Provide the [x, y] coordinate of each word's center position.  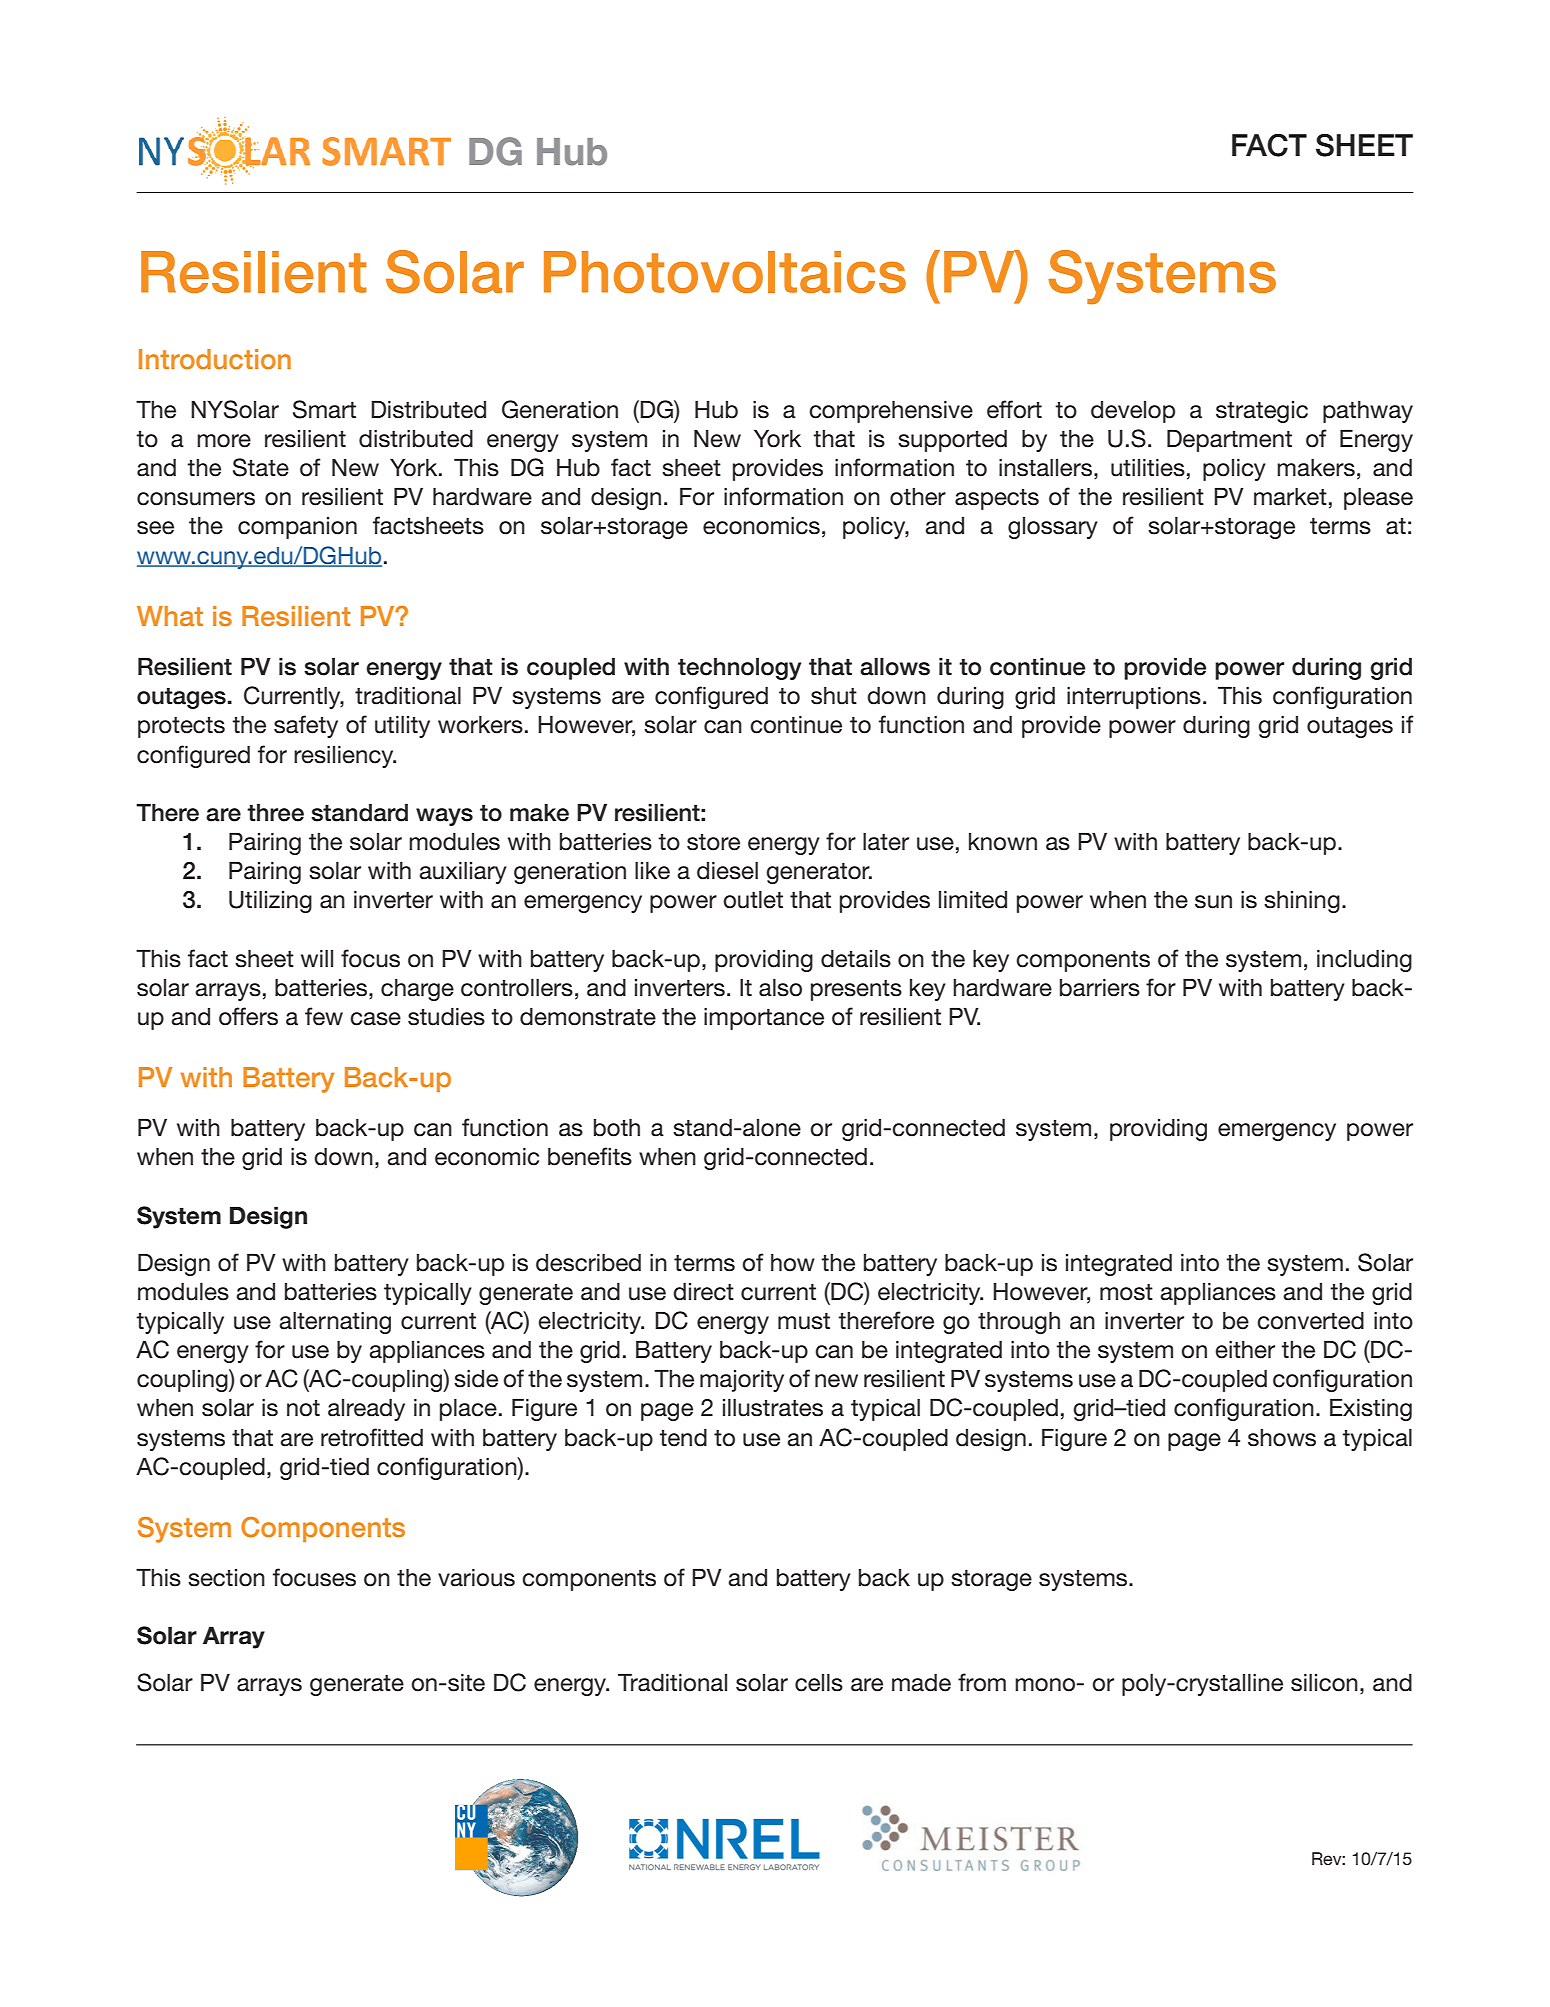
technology [739, 668]
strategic [1262, 412]
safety [306, 726]
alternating [335, 1323]
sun [1213, 902]
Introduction [215, 359]
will [317, 958]
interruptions [1134, 698]
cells [819, 1683]
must [804, 1321]
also [780, 988]
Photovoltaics [725, 272]
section [226, 1578]
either [1245, 1350]
